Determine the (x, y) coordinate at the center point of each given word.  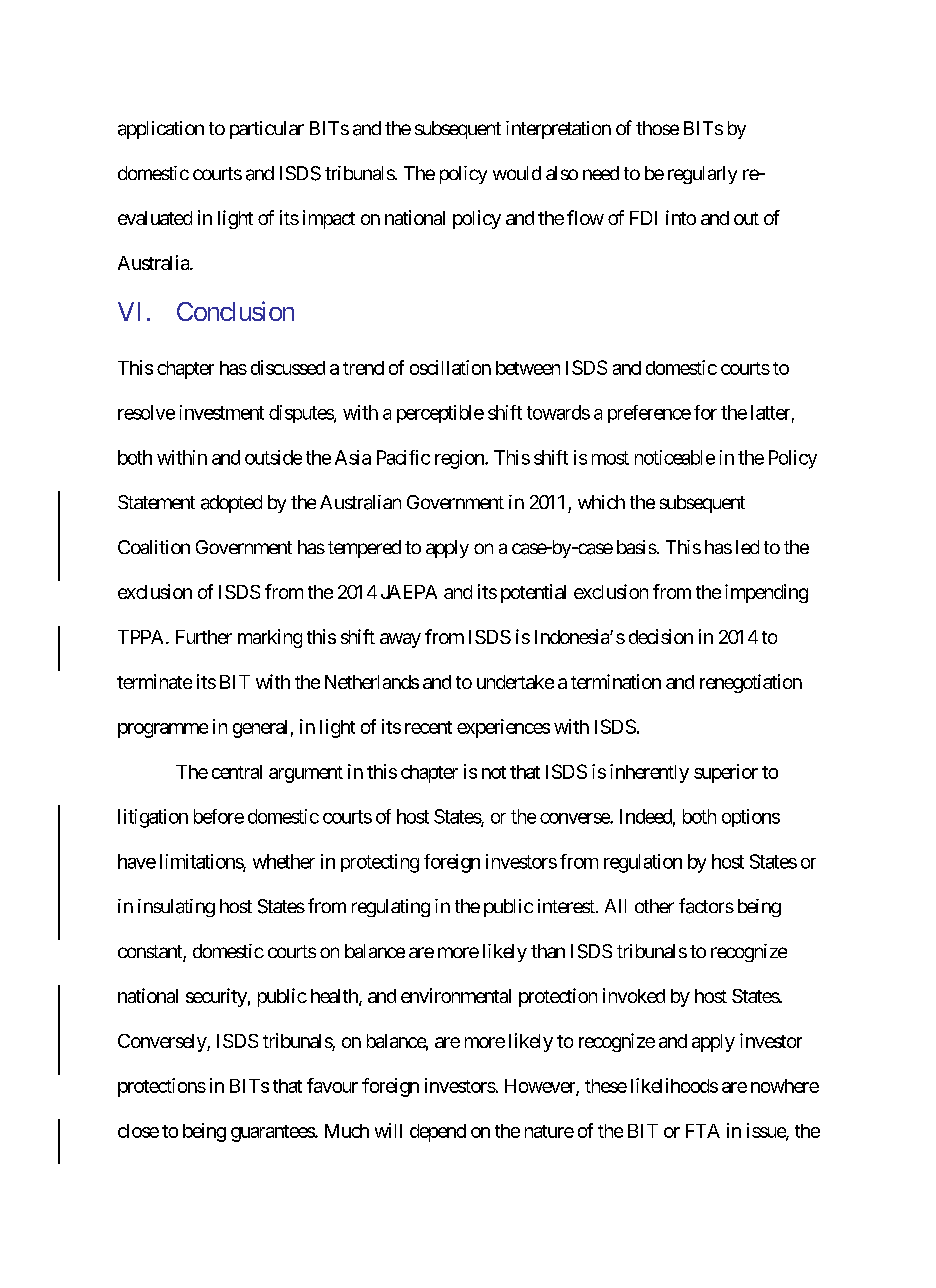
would (517, 173)
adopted (231, 504)
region (460, 459)
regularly (702, 175)
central (237, 772)
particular (267, 130)
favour (332, 1085)
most (610, 458)
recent (428, 727)
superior (726, 773)
